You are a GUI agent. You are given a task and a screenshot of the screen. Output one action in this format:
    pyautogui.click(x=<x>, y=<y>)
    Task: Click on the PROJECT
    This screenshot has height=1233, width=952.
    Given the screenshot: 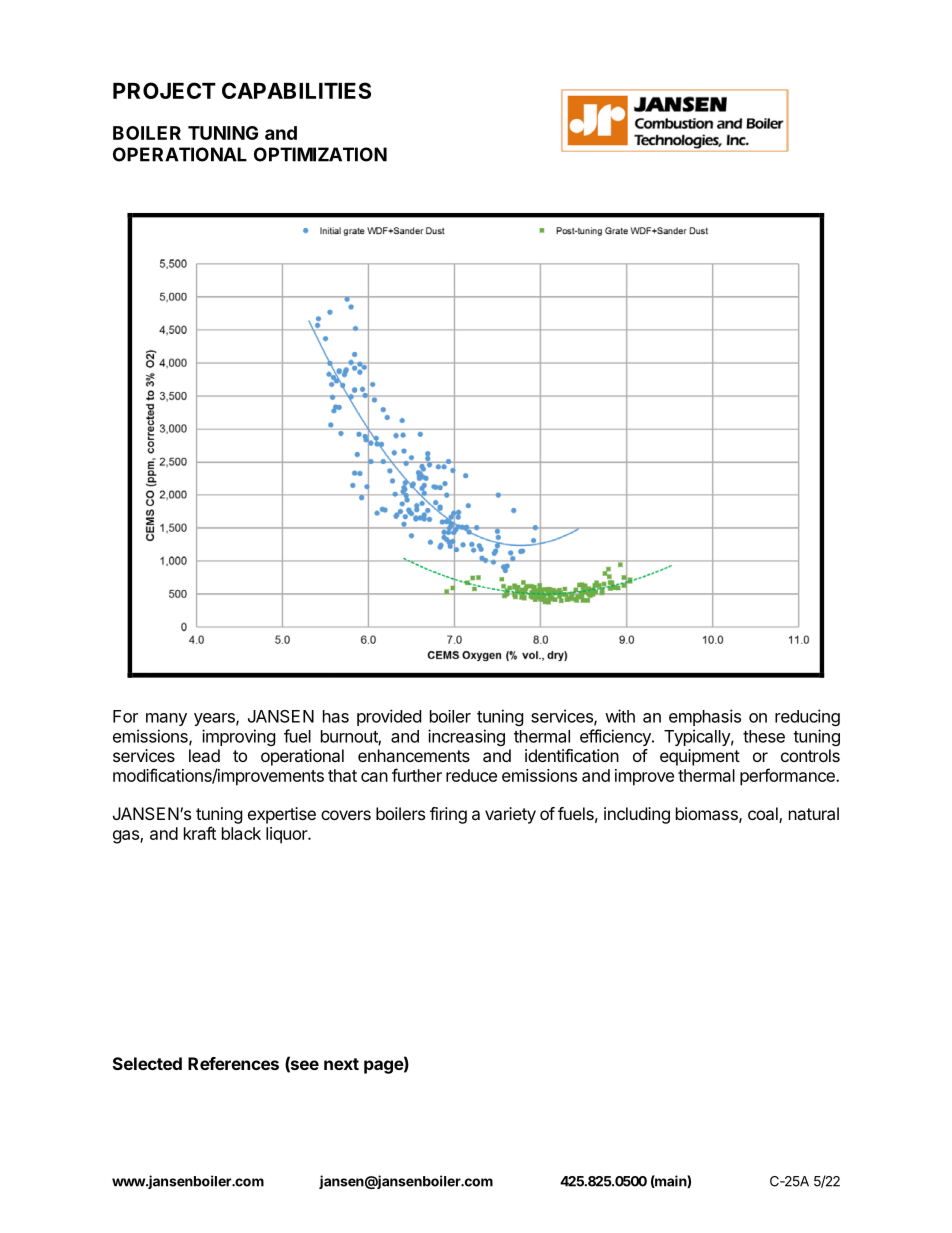 What is the action you would take?
    pyautogui.click(x=164, y=90)
